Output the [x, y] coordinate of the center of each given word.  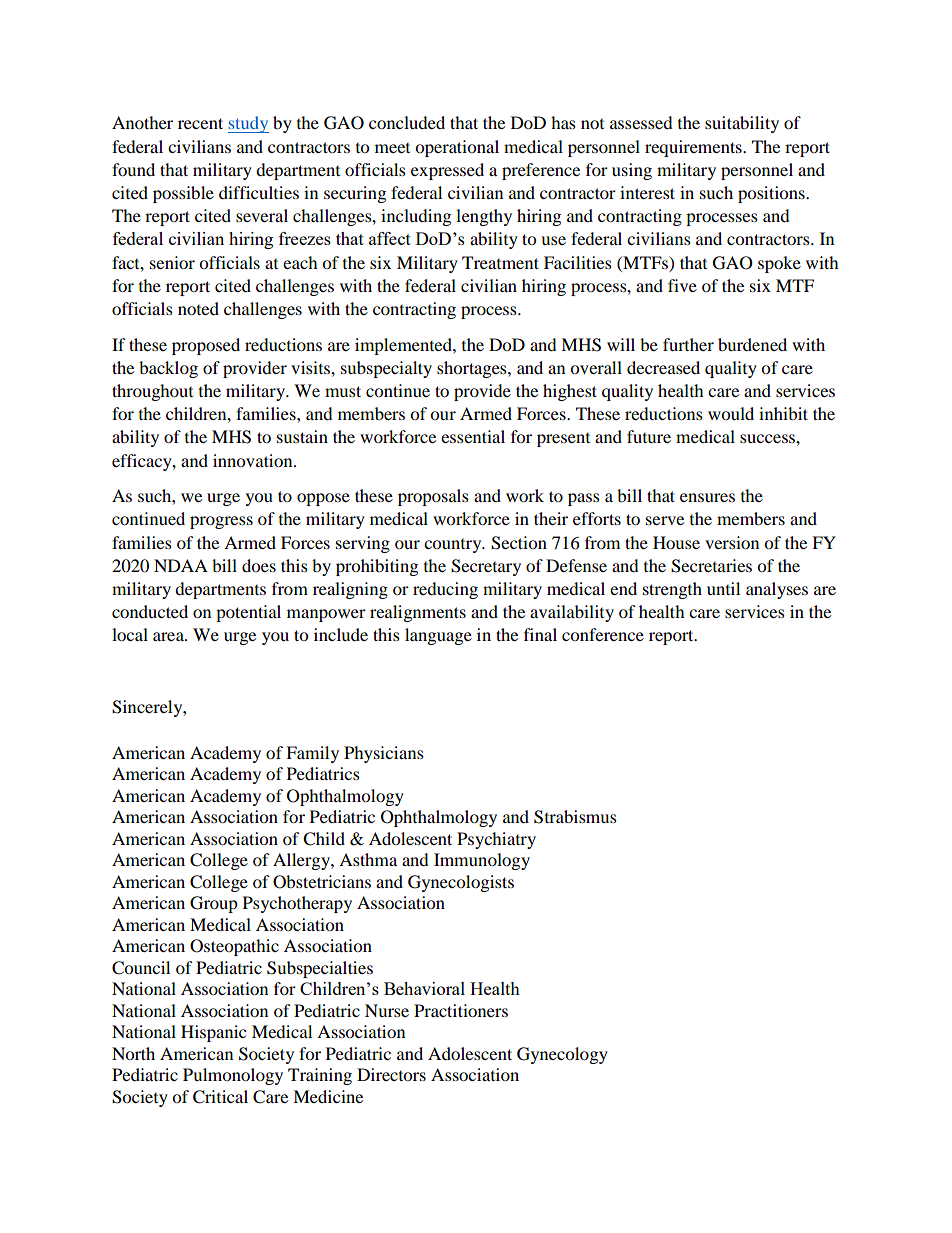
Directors [391, 1074]
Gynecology [562, 1055]
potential [248, 613]
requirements [694, 148]
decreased [663, 367]
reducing [445, 590]
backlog [168, 369]
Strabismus [575, 817]
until [723, 588]
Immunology [482, 861]
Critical [220, 1097]
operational [457, 148]
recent [200, 123]
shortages [473, 369]
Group [214, 904]
